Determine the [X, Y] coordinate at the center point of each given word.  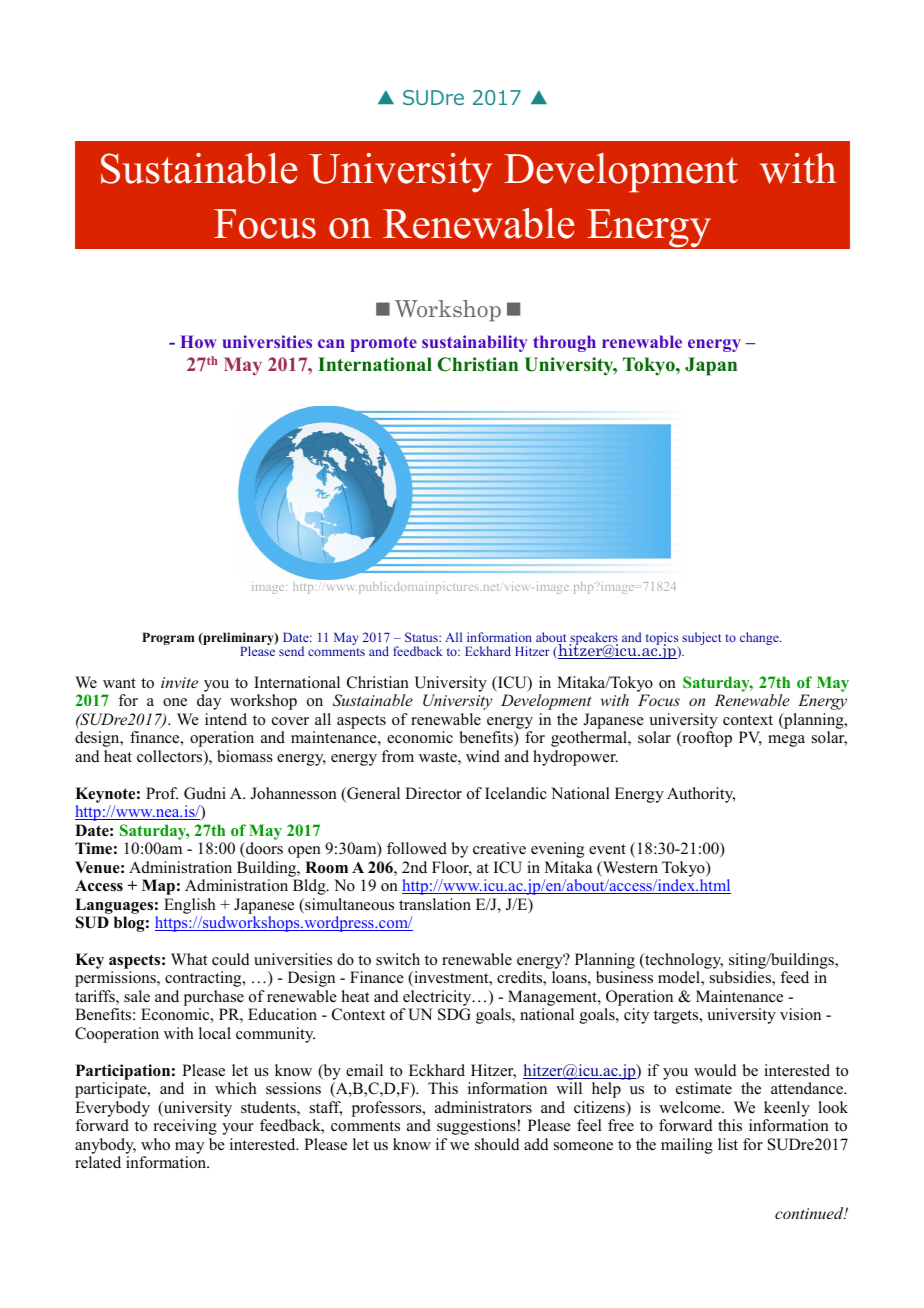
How [198, 341]
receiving [185, 1127]
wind [483, 756]
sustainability [475, 343]
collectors [171, 757]
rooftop [706, 739]
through [564, 343]
